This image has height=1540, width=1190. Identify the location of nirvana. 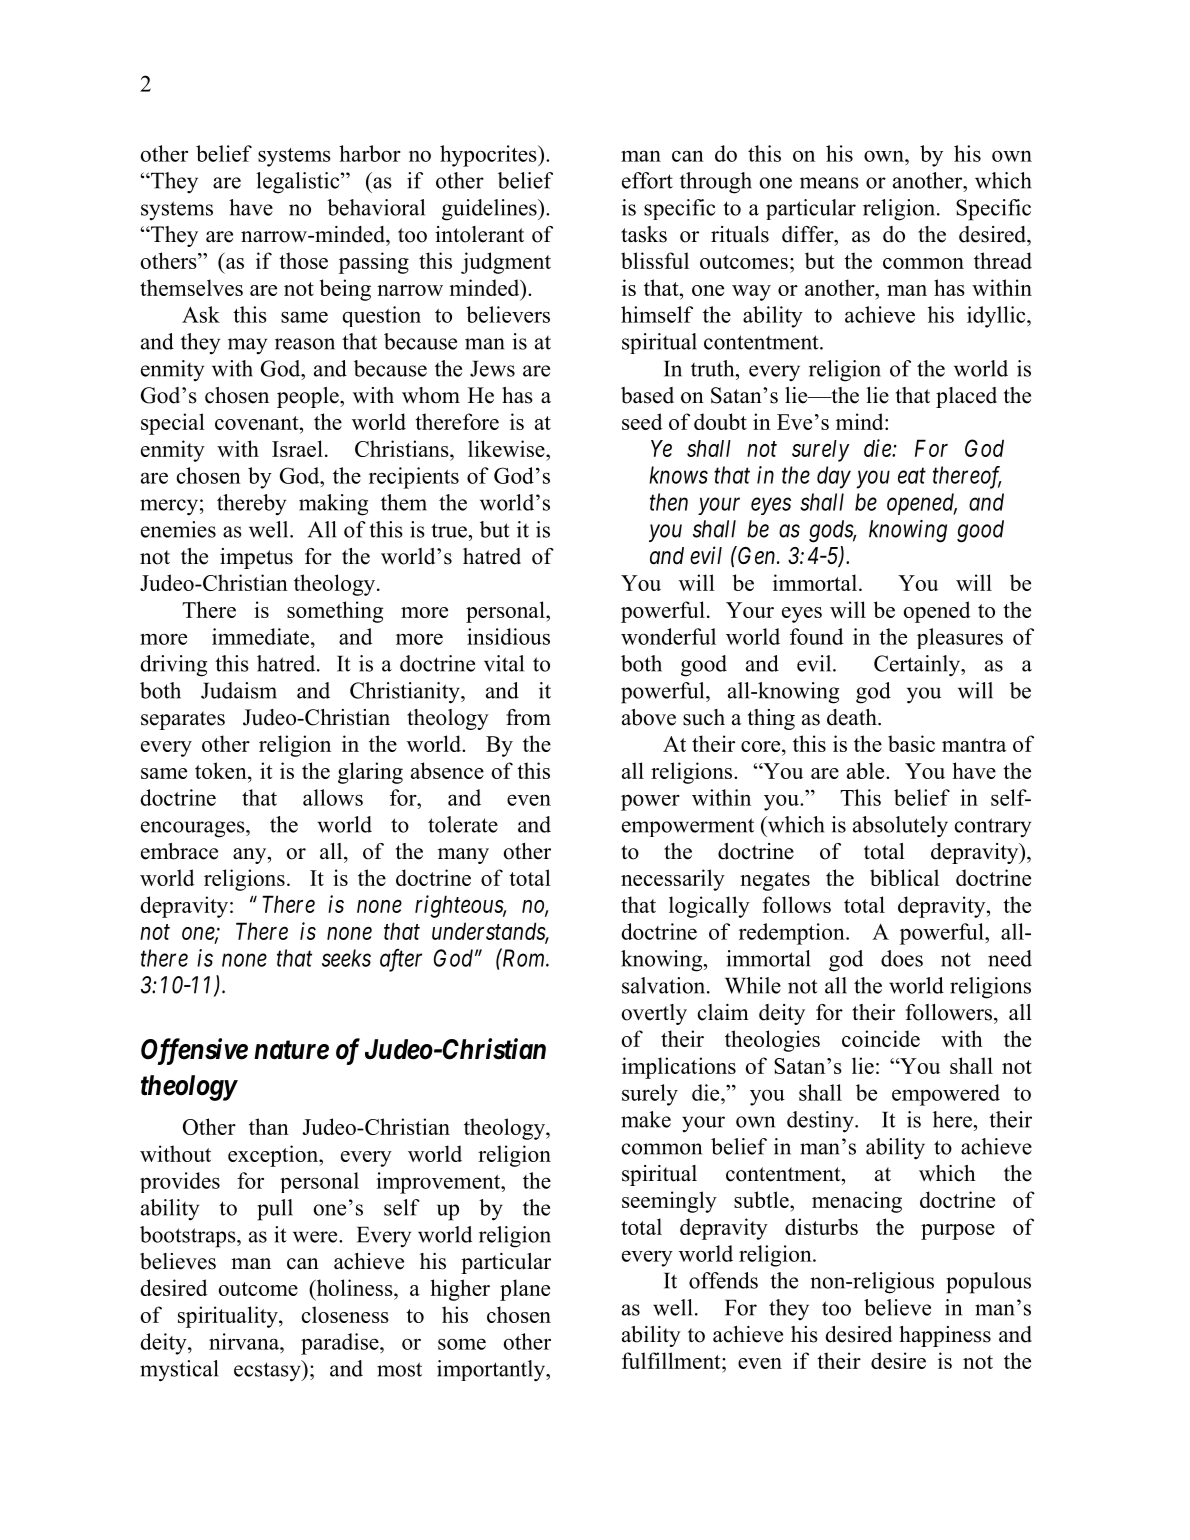
(245, 1341).
